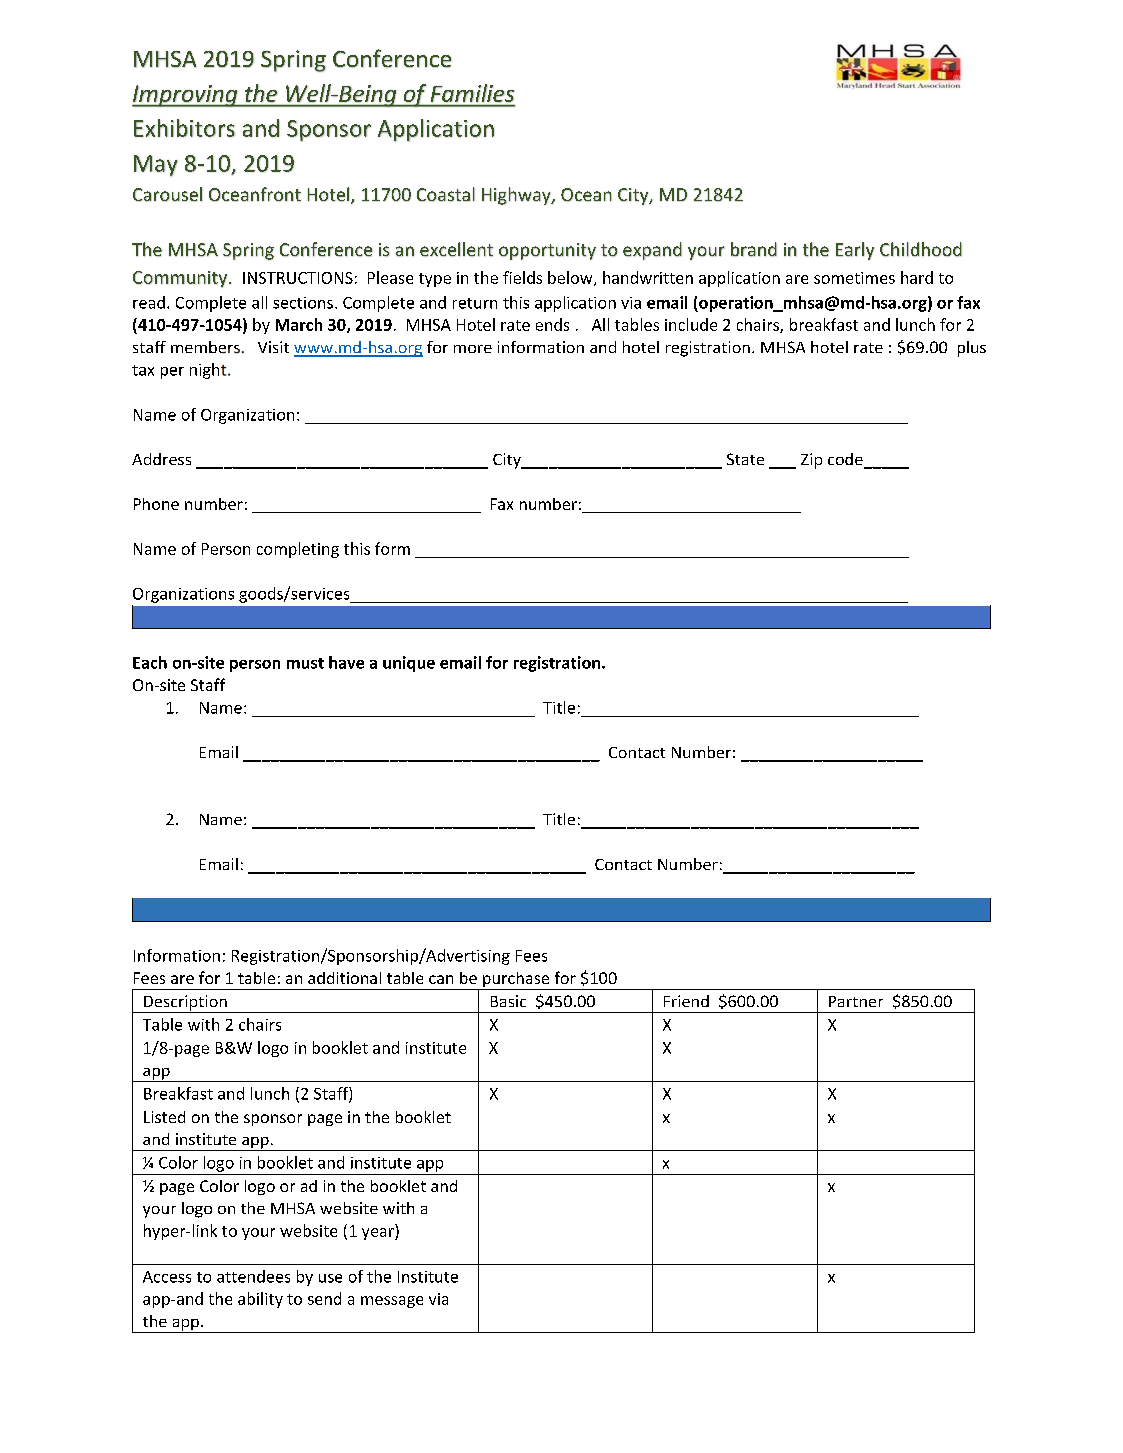  What do you see at coordinates (344, 978) in the page?
I see `additional` at bounding box center [344, 978].
